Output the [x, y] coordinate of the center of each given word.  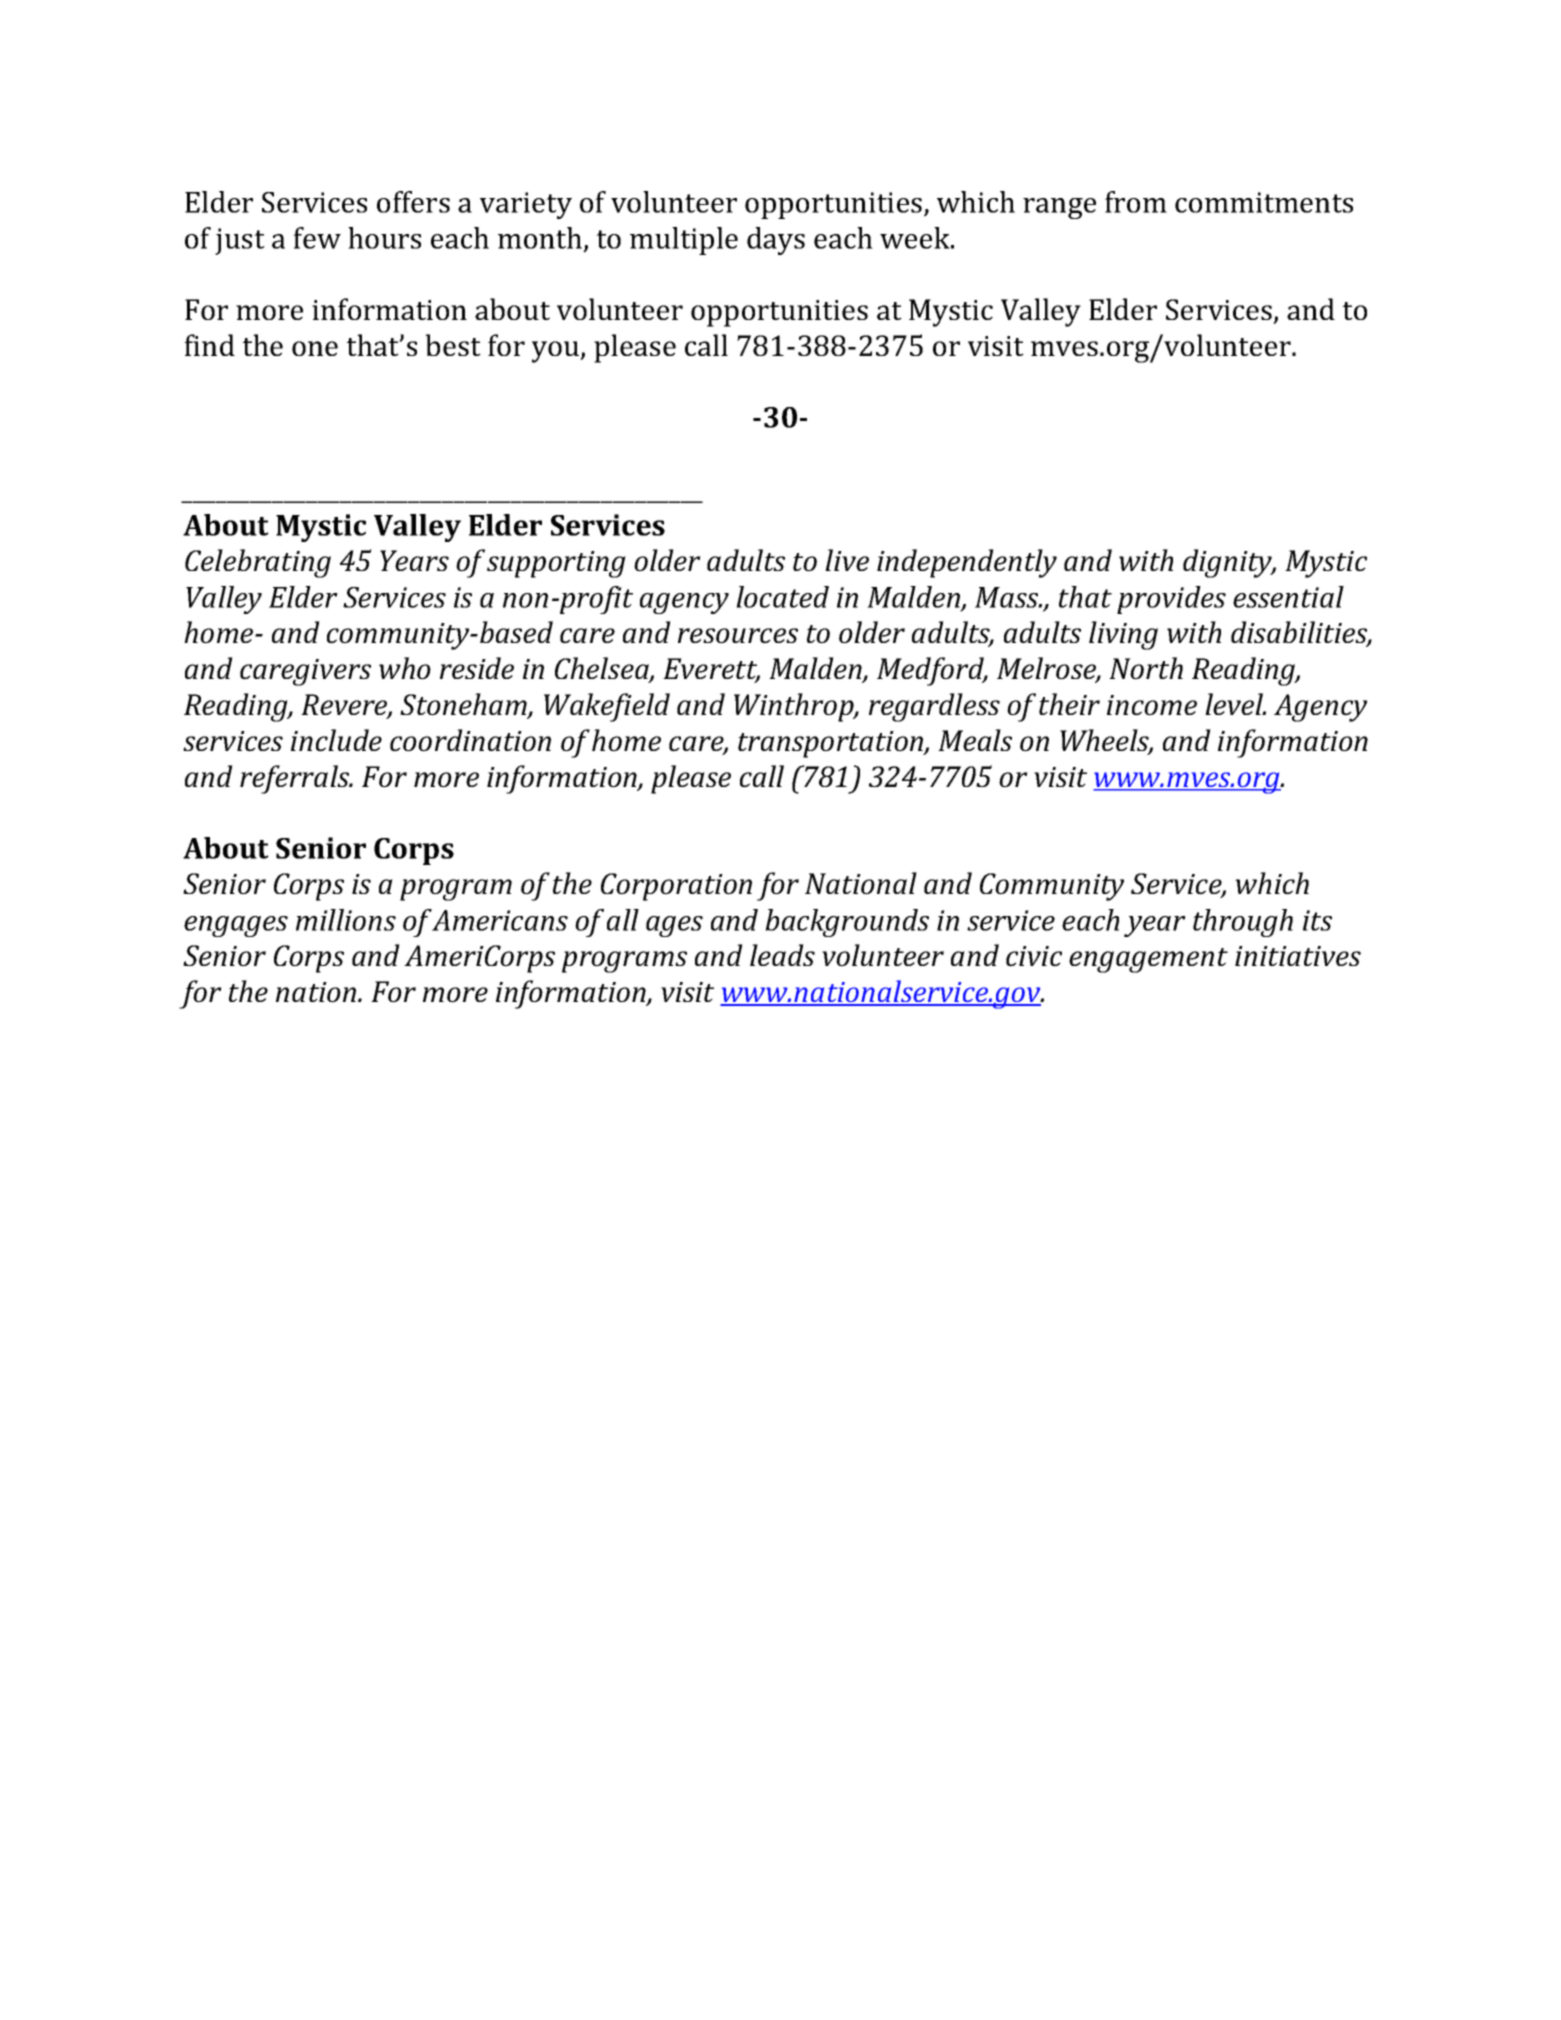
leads [782, 955]
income [1152, 705]
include [336, 740]
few [317, 238]
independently [967, 563]
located [782, 597]
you [557, 352]
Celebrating [258, 563]
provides [1171, 600]
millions [346, 920]
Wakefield [607, 707]
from [1136, 202]
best [453, 345]
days [776, 241]
